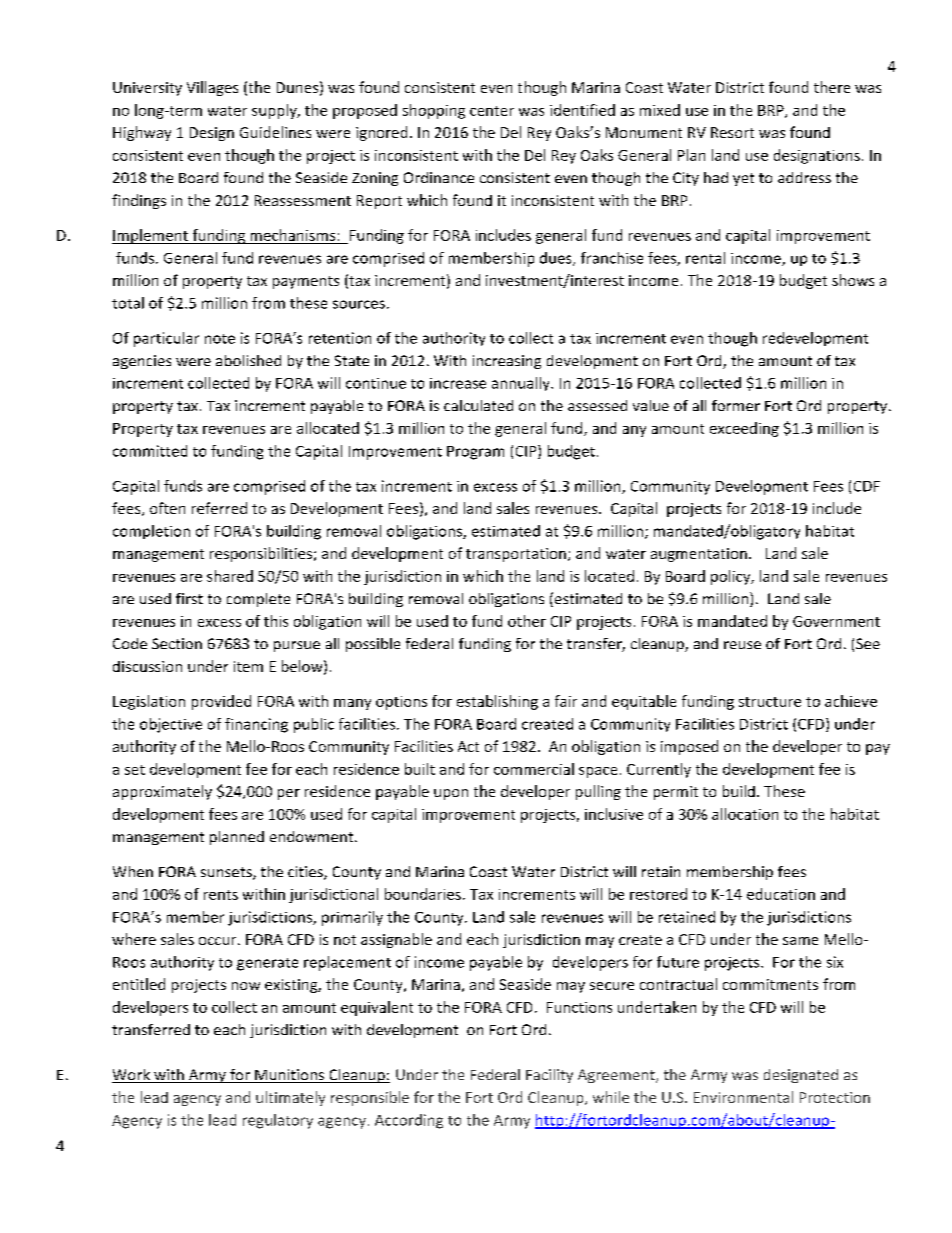 Image resolution: width=952 pixels, height=1233 pixels. What do you see at coordinates (745, 814) in the screenshot?
I see `allocation` at bounding box center [745, 814].
